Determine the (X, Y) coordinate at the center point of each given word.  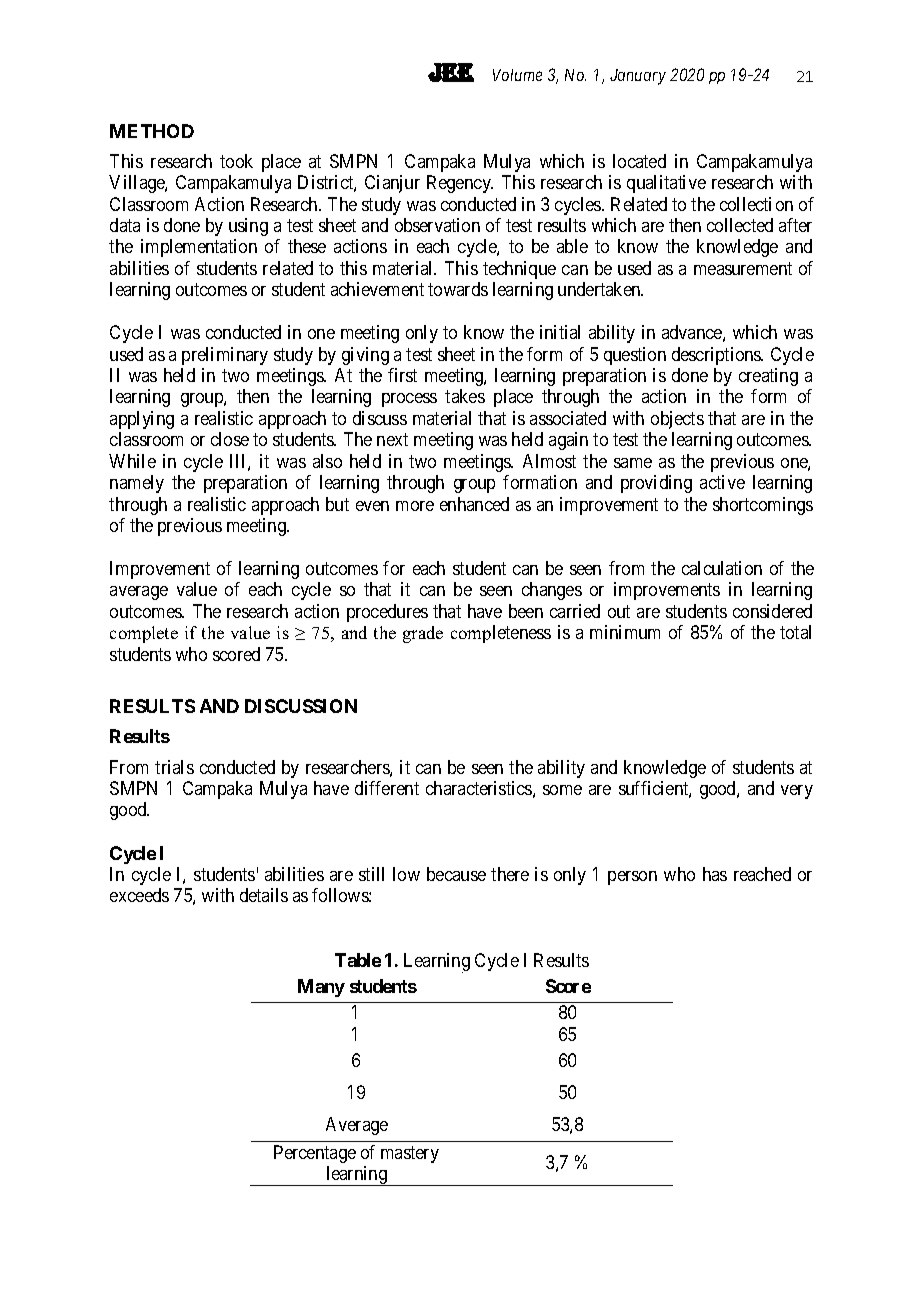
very (797, 792)
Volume (517, 75)
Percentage (315, 1154)
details (264, 895)
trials (174, 767)
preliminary (225, 356)
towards (458, 289)
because (456, 874)
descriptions (717, 356)
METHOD (152, 131)
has (715, 874)
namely (137, 484)
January (638, 77)
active (722, 482)
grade (423, 634)
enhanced (474, 504)
